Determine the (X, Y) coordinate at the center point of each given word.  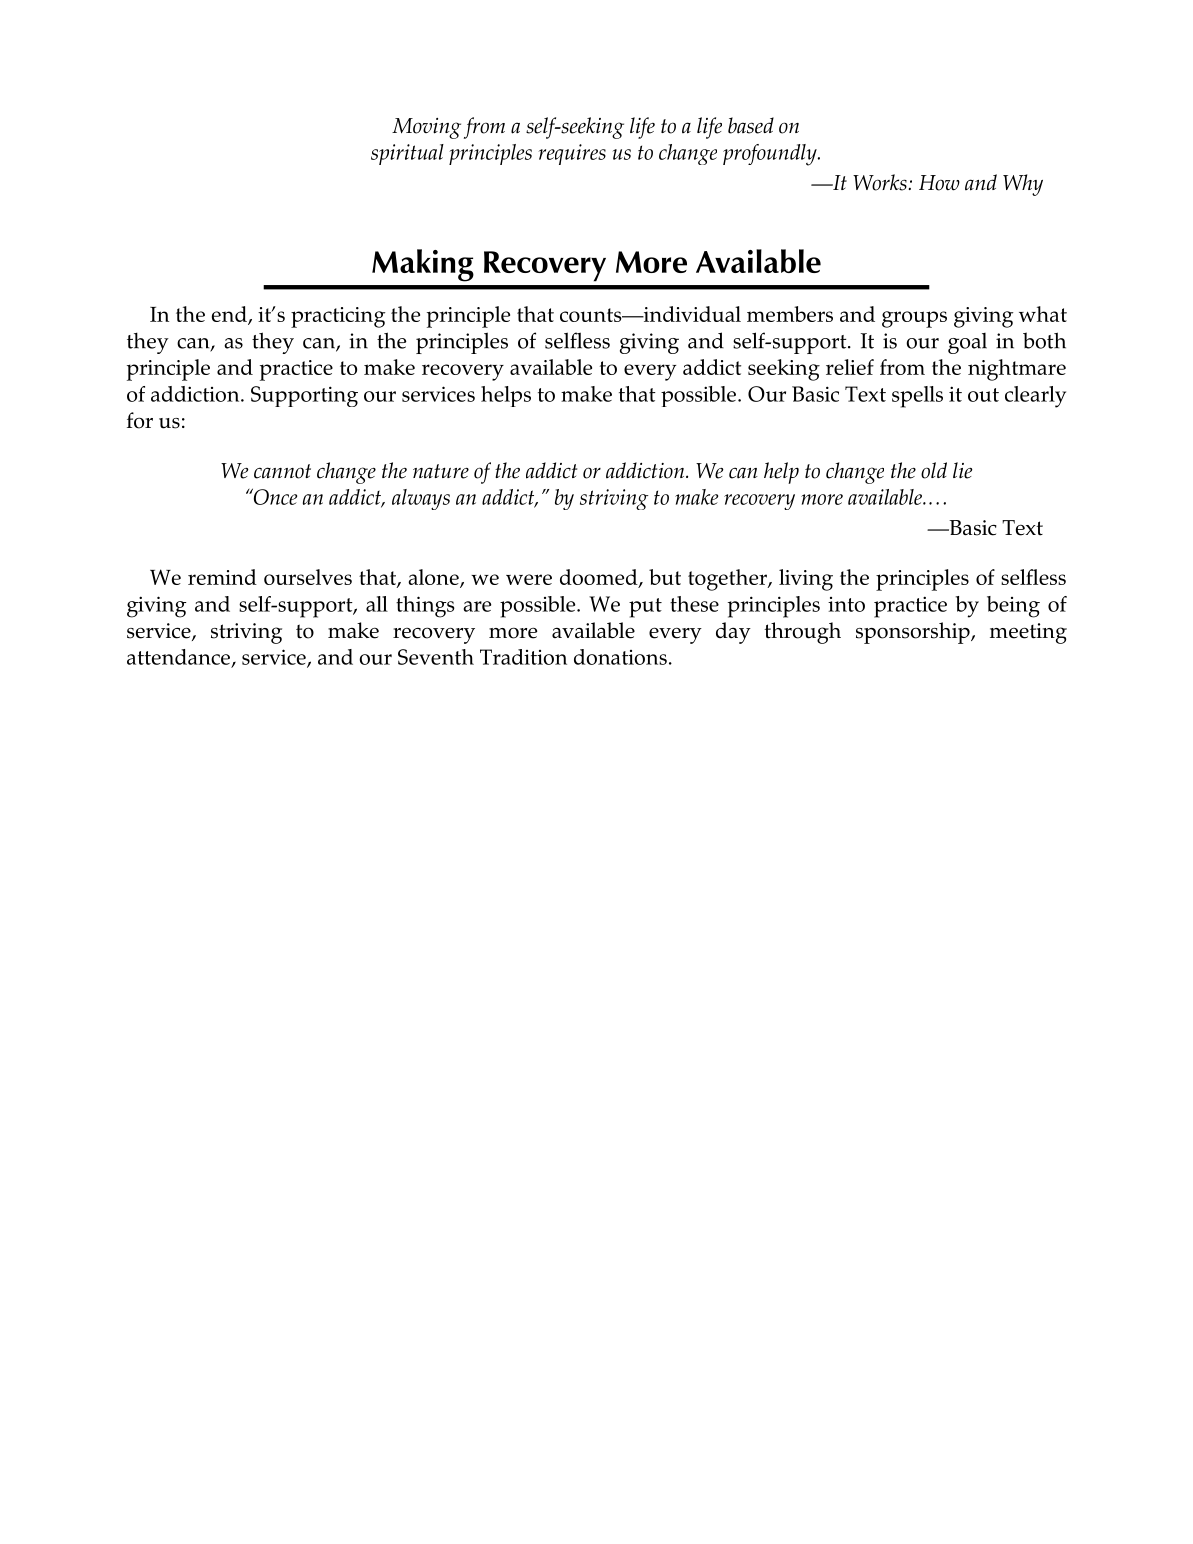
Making (423, 265)
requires (572, 154)
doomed (600, 578)
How (939, 183)
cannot (282, 471)
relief (850, 367)
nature (441, 471)
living (806, 580)
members (790, 314)
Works (880, 182)
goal (967, 343)
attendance (180, 658)
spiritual (407, 154)
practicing (338, 317)
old (934, 470)
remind (222, 577)
